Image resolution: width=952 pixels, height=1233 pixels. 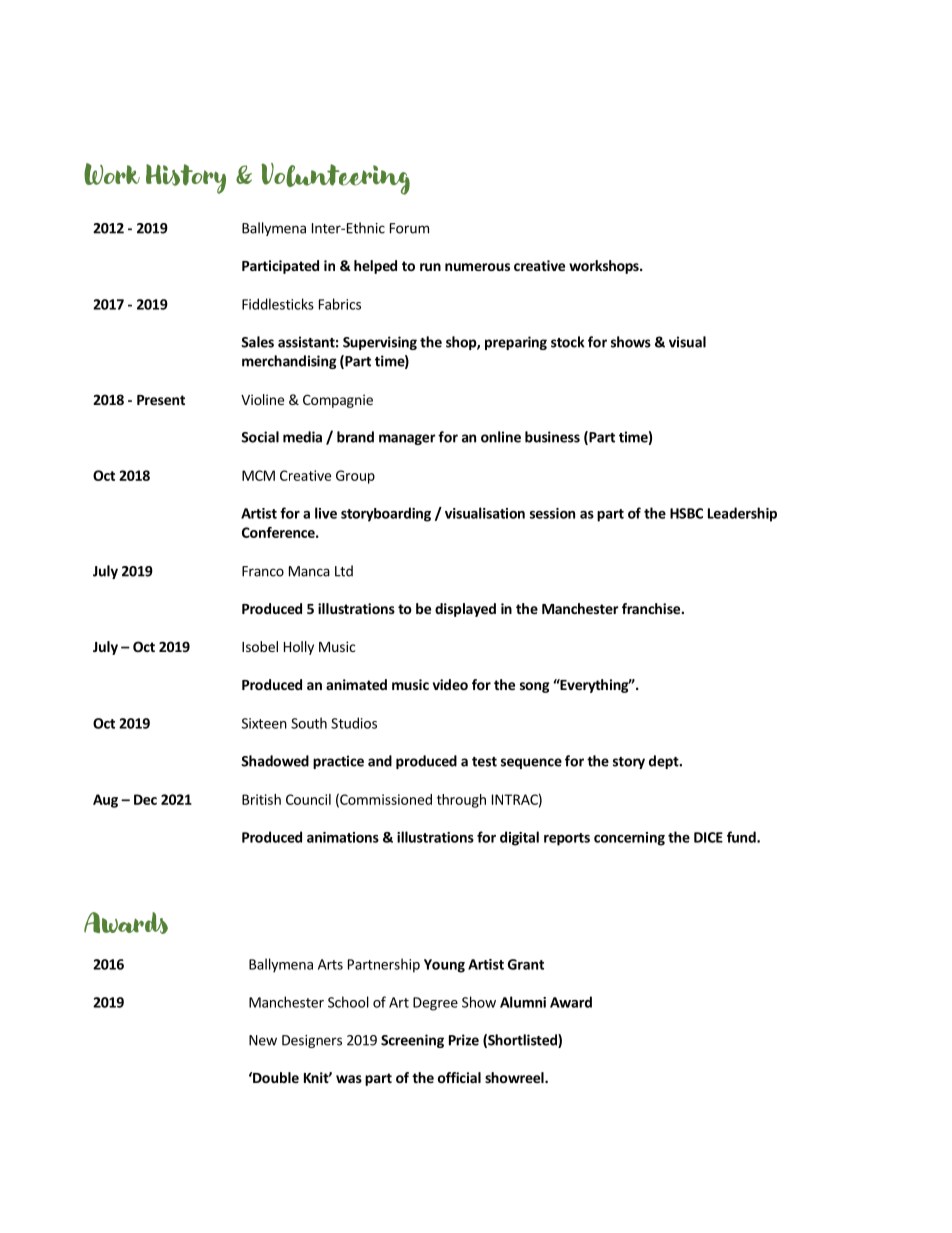 What do you see at coordinates (629, 839) in the screenshot?
I see `concerning` at bounding box center [629, 839].
